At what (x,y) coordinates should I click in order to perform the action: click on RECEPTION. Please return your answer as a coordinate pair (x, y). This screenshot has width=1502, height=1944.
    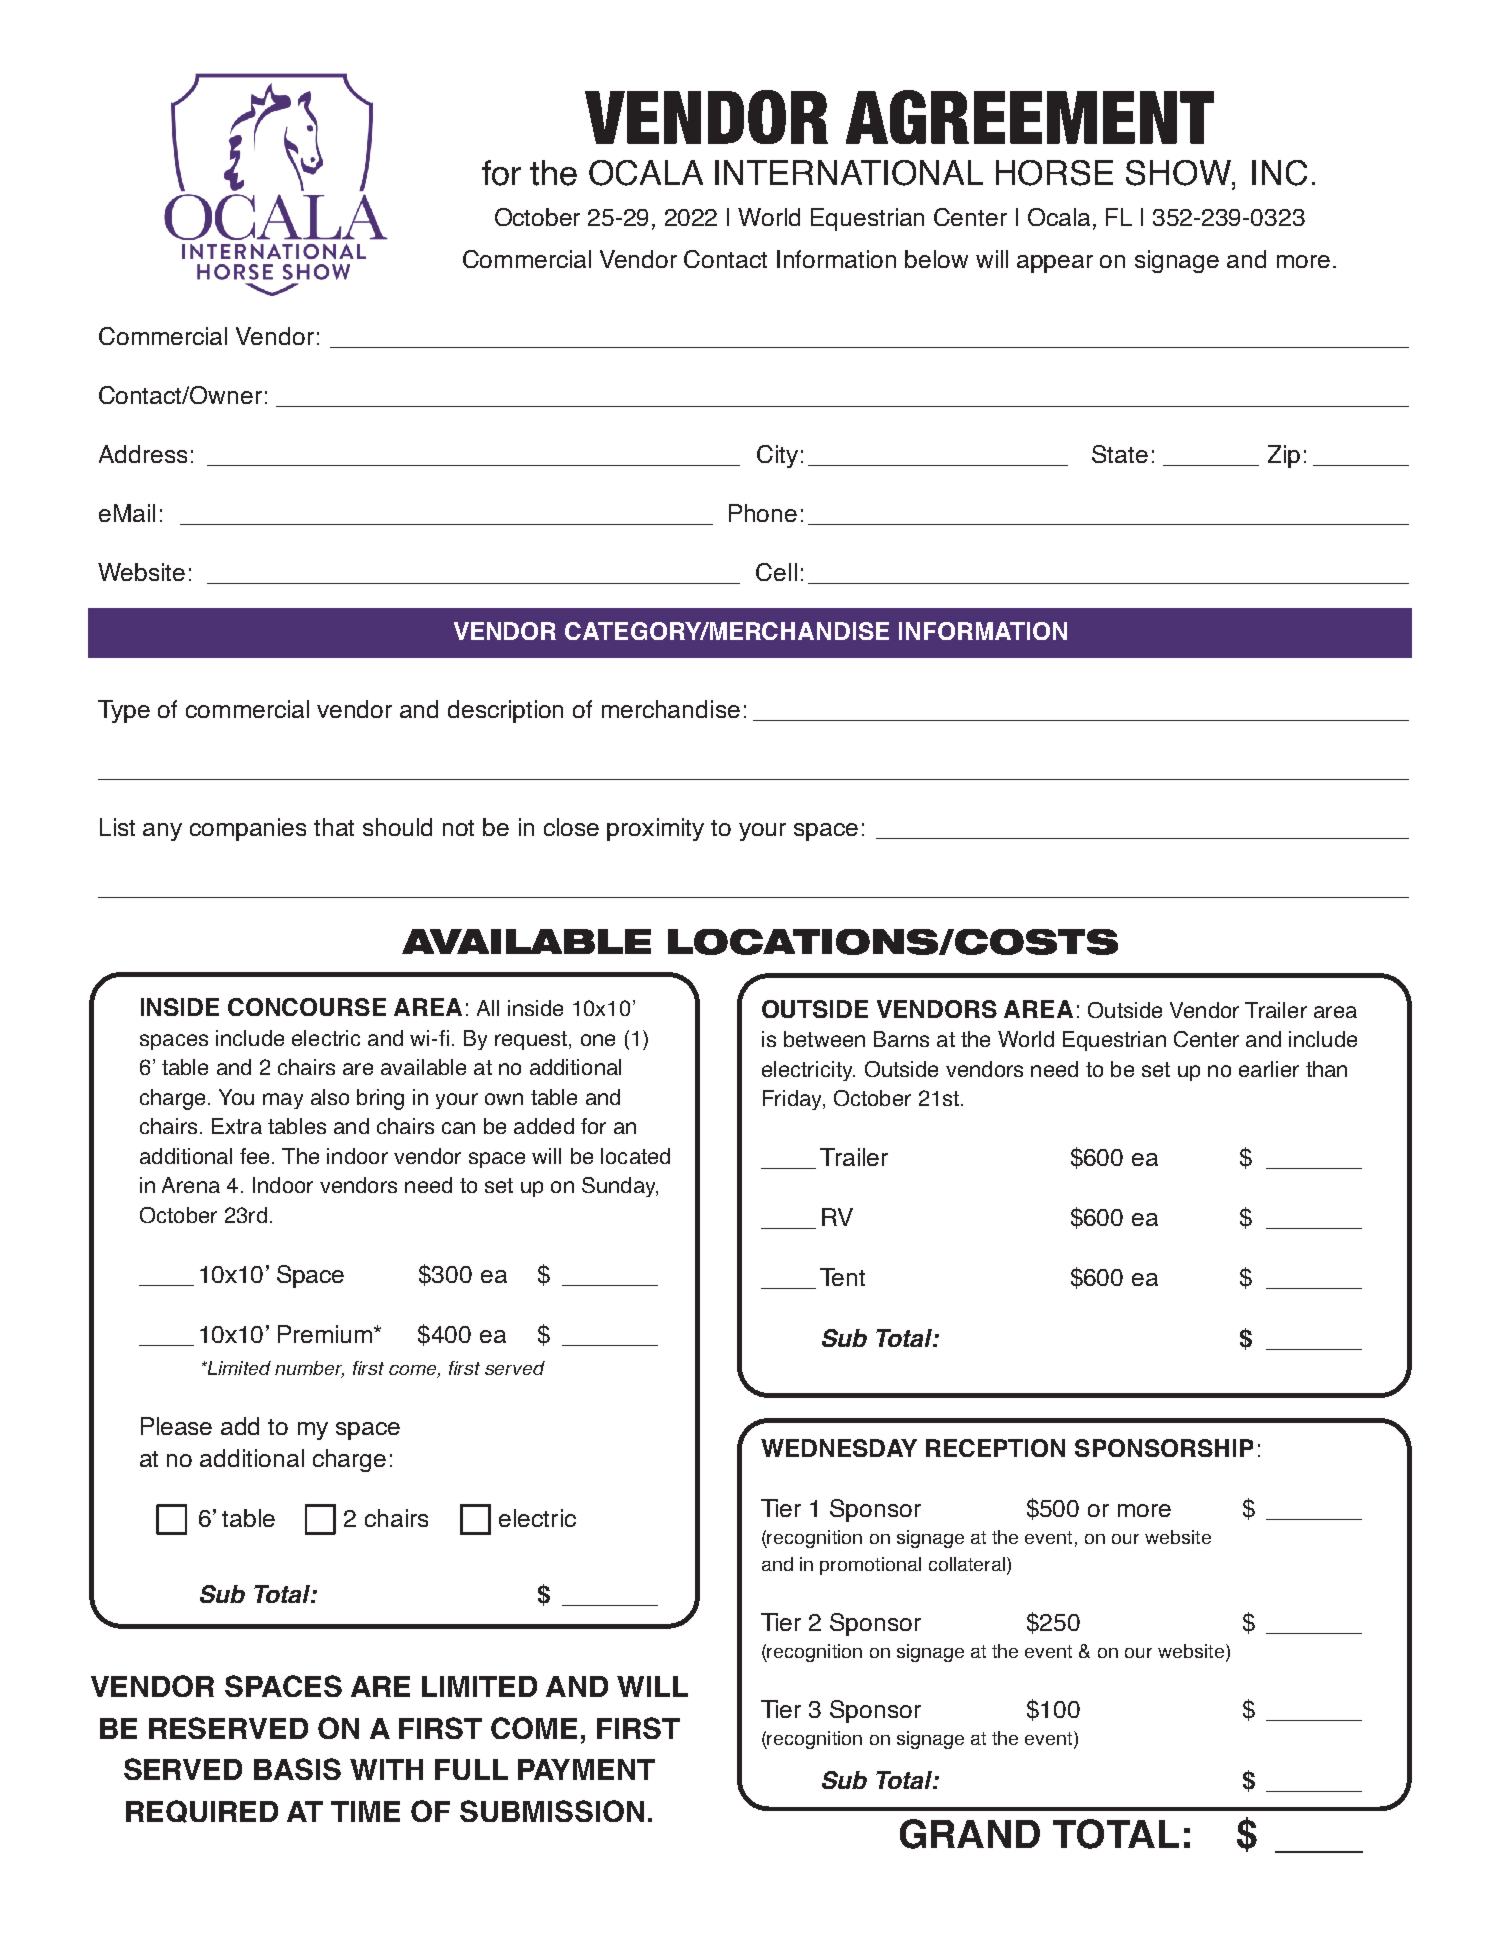
    Looking at the image, I should click on (995, 1448).
